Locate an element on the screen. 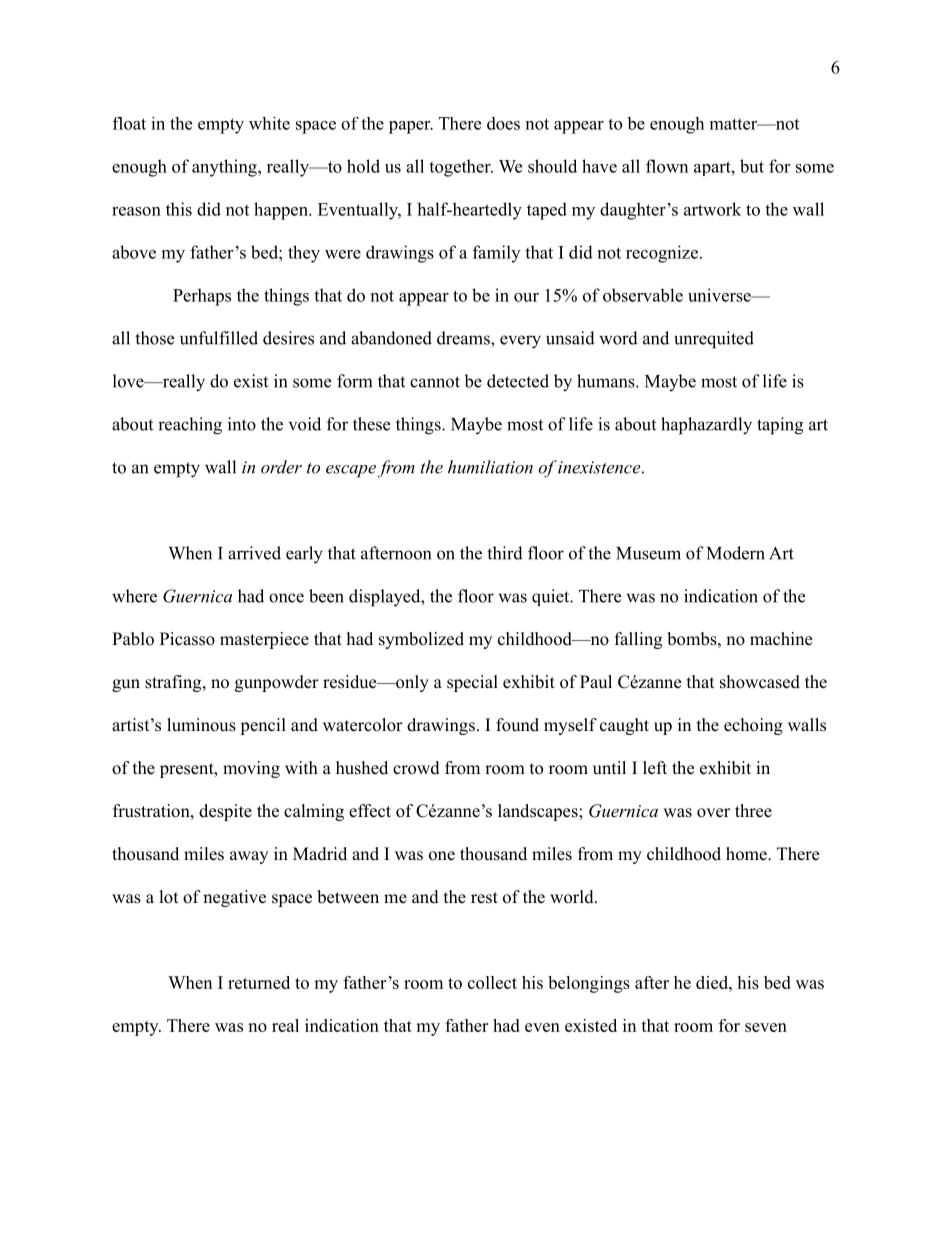  despite is located at coordinates (225, 812).
